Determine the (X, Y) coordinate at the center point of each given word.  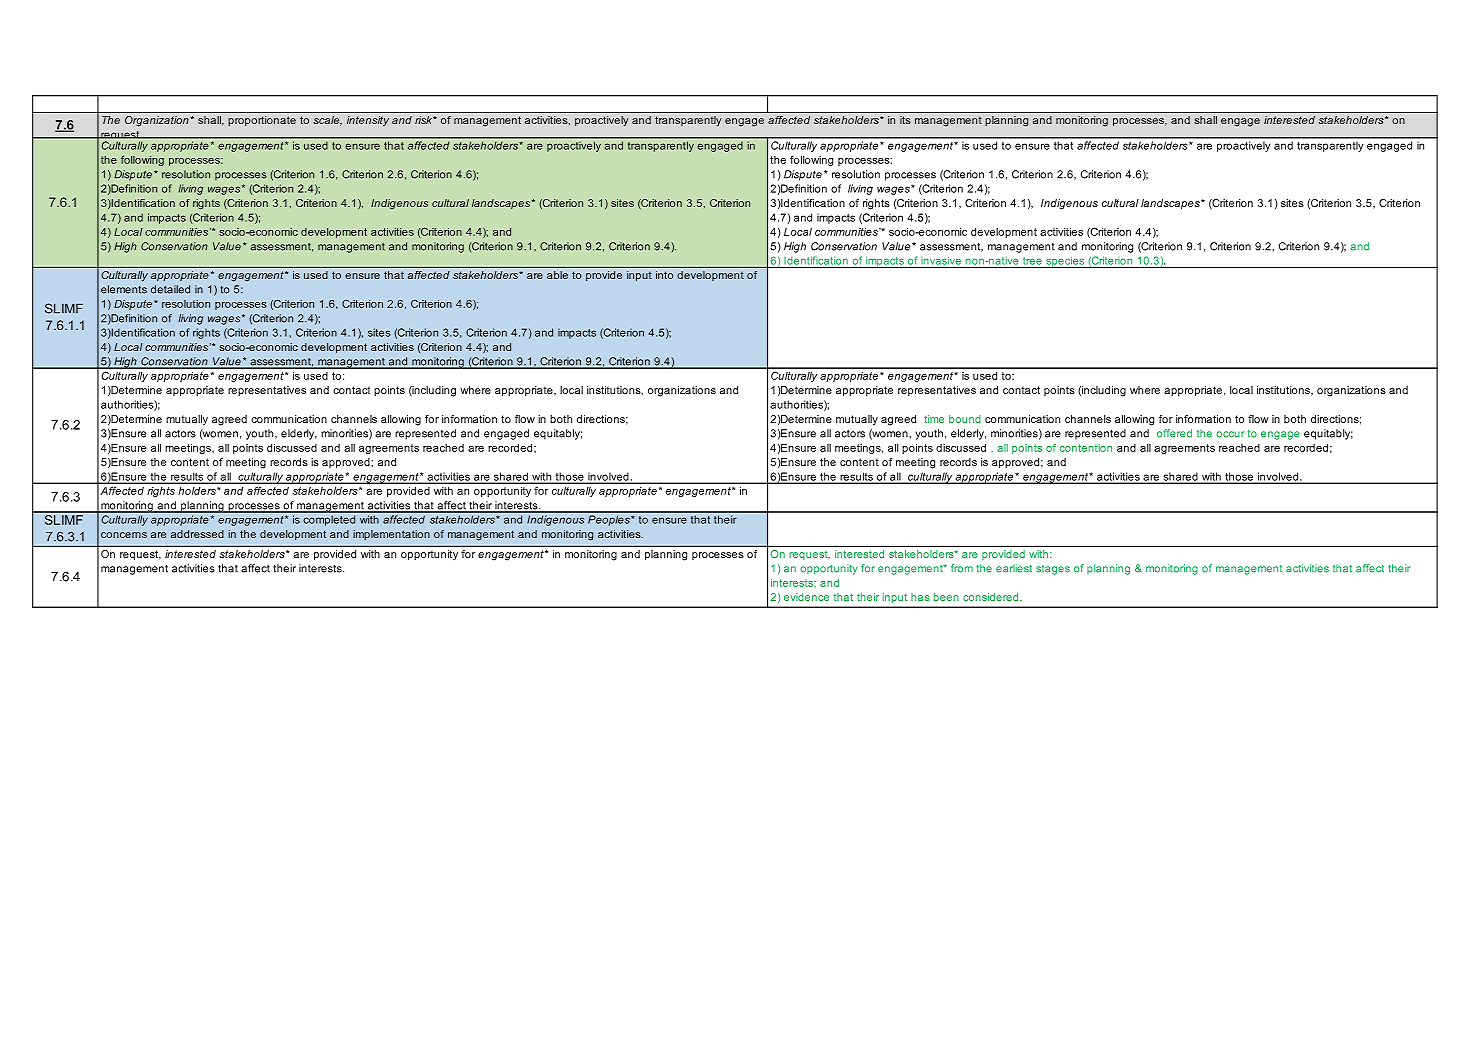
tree (1032, 262)
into (664, 275)
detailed (170, 289)
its (905, 120)
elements (124, 289)
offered (1174, 433)
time (934, 419)
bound (965, 419)
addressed (197, 534)
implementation (391, 535)
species (1065, 262)
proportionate (262, 121)
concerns (124, 535)
